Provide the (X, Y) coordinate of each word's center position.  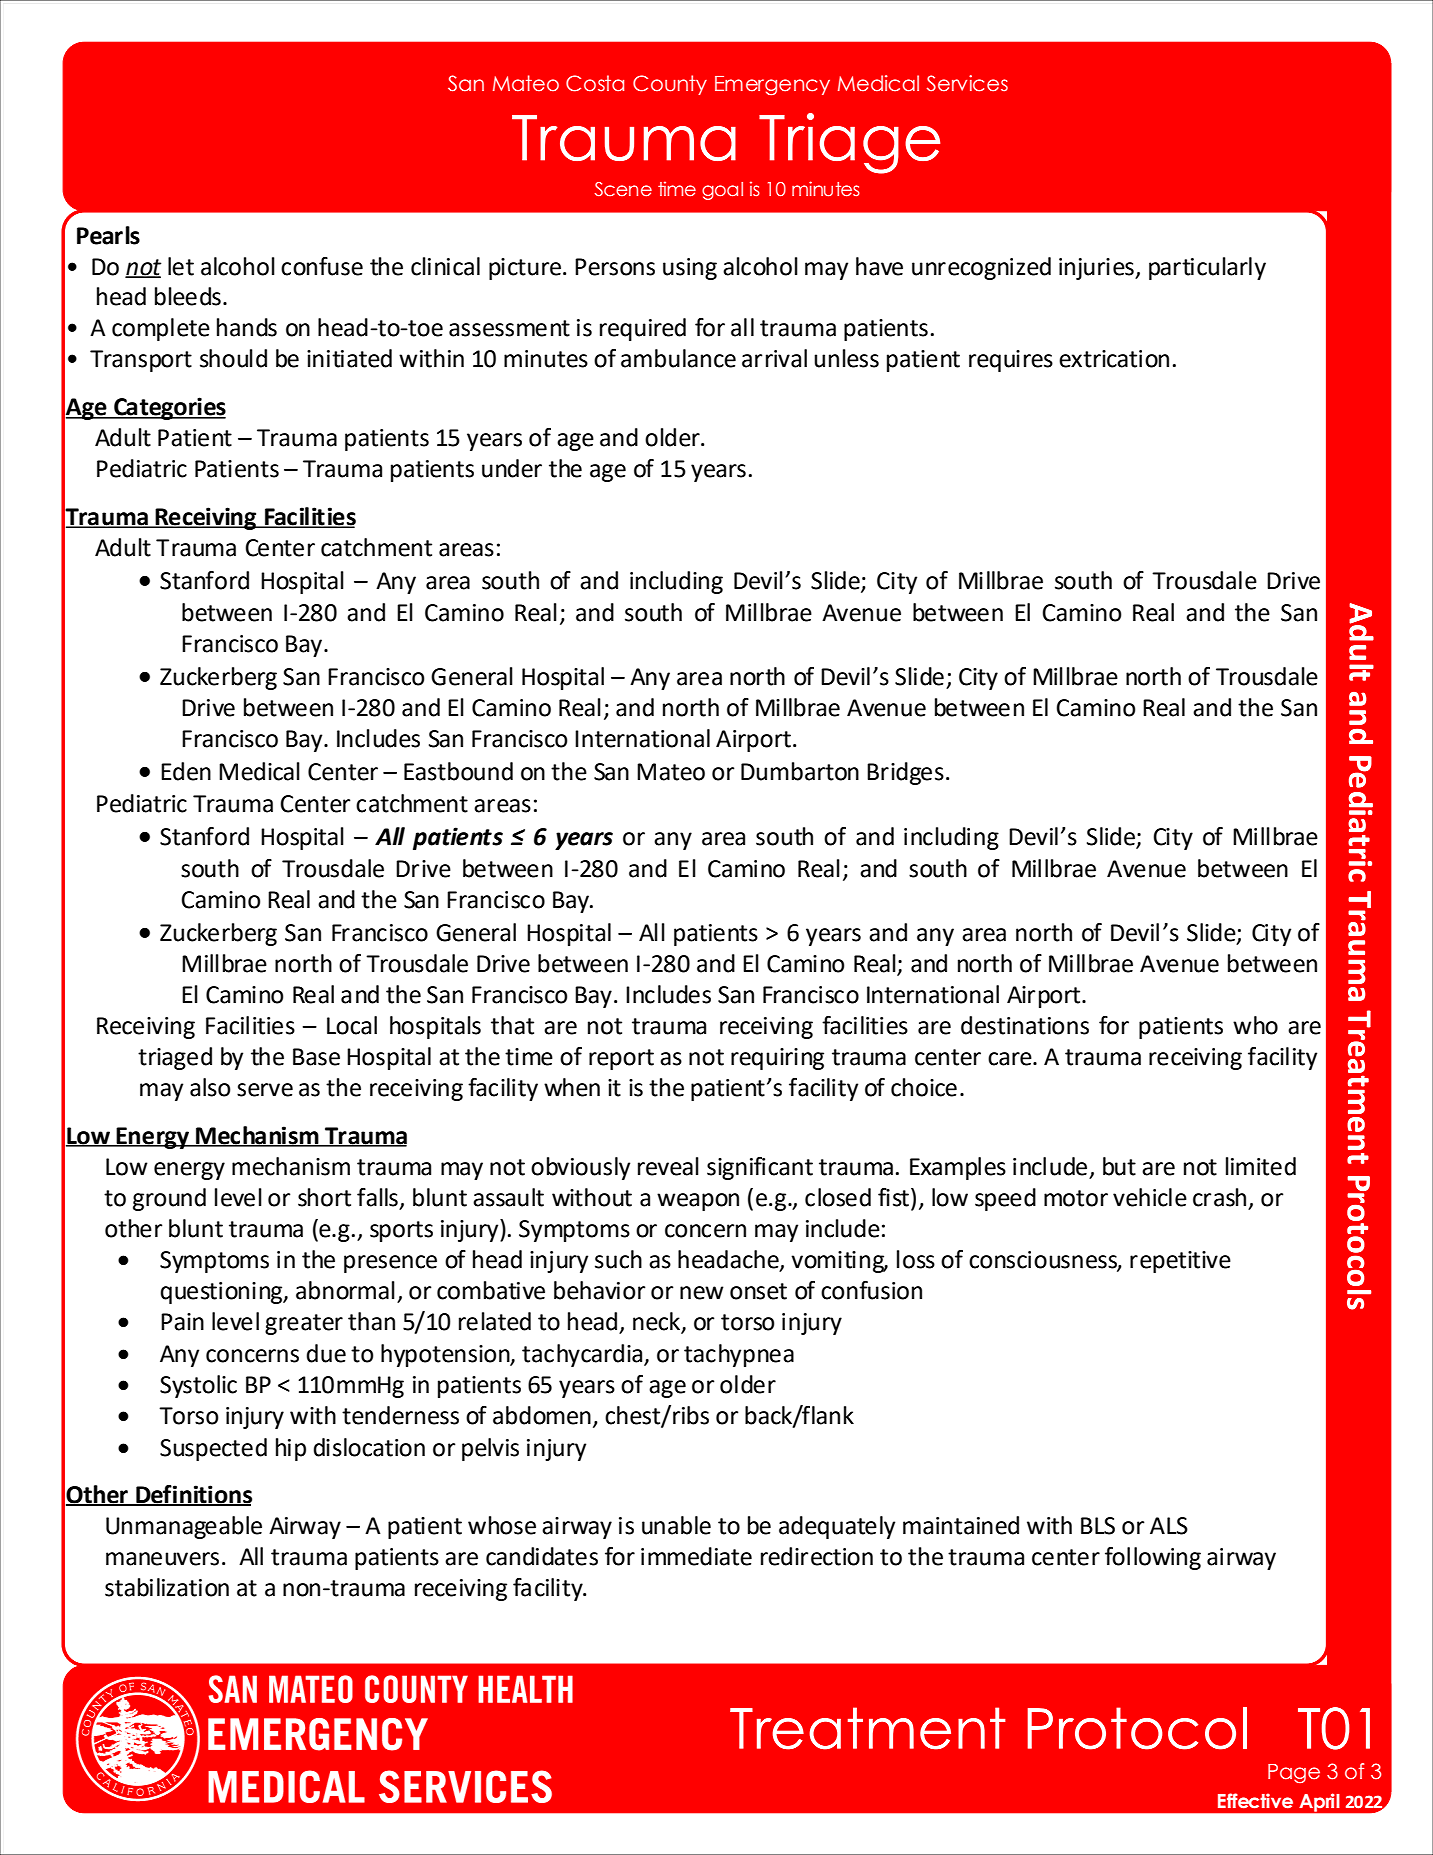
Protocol (1137, 1728)
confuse (322, 266)
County (670, 85)
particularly (1207, 268)
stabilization (167, 1587)
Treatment (868, 1728)
